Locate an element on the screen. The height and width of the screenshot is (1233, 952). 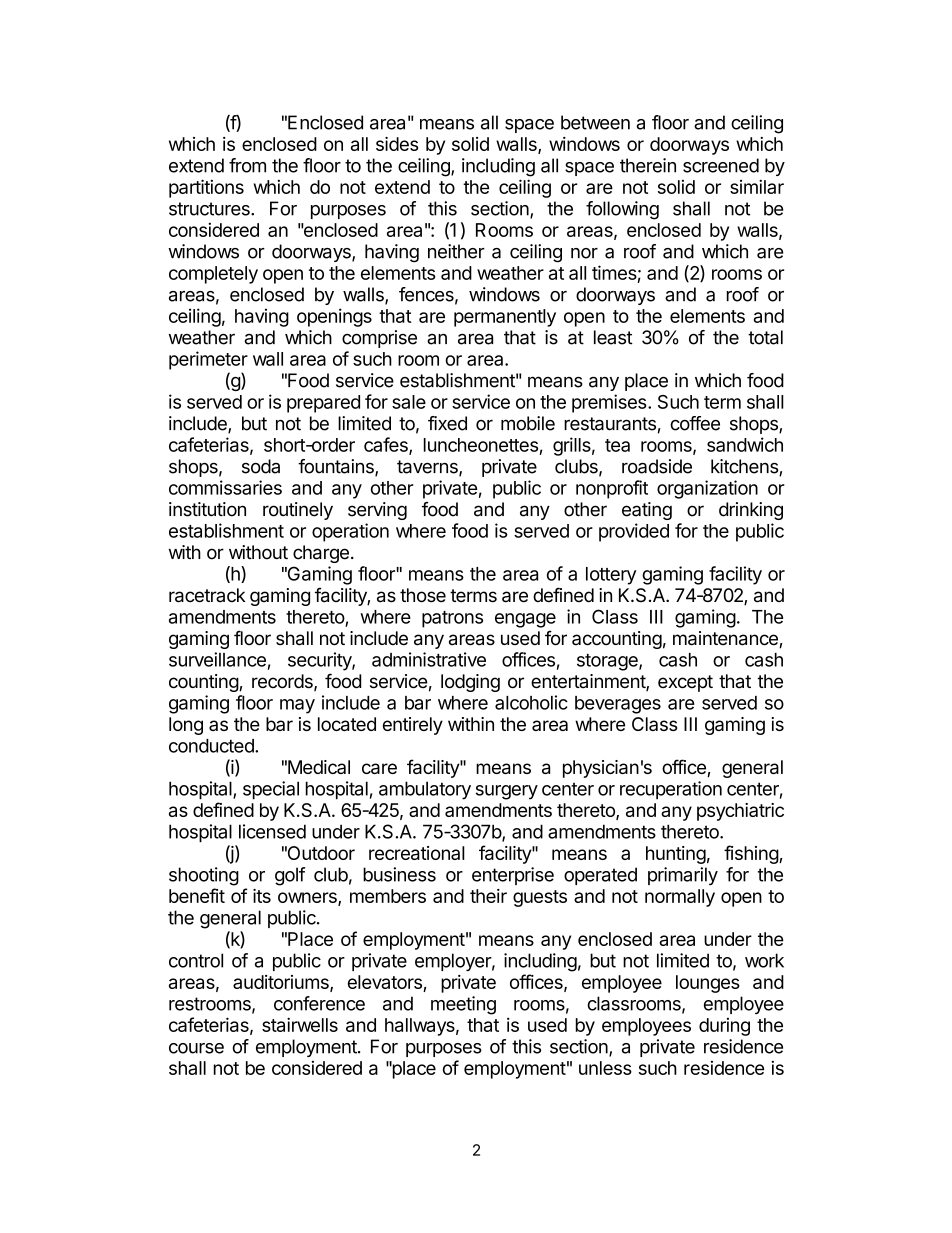
during is located at coordinates (724, 1027).
